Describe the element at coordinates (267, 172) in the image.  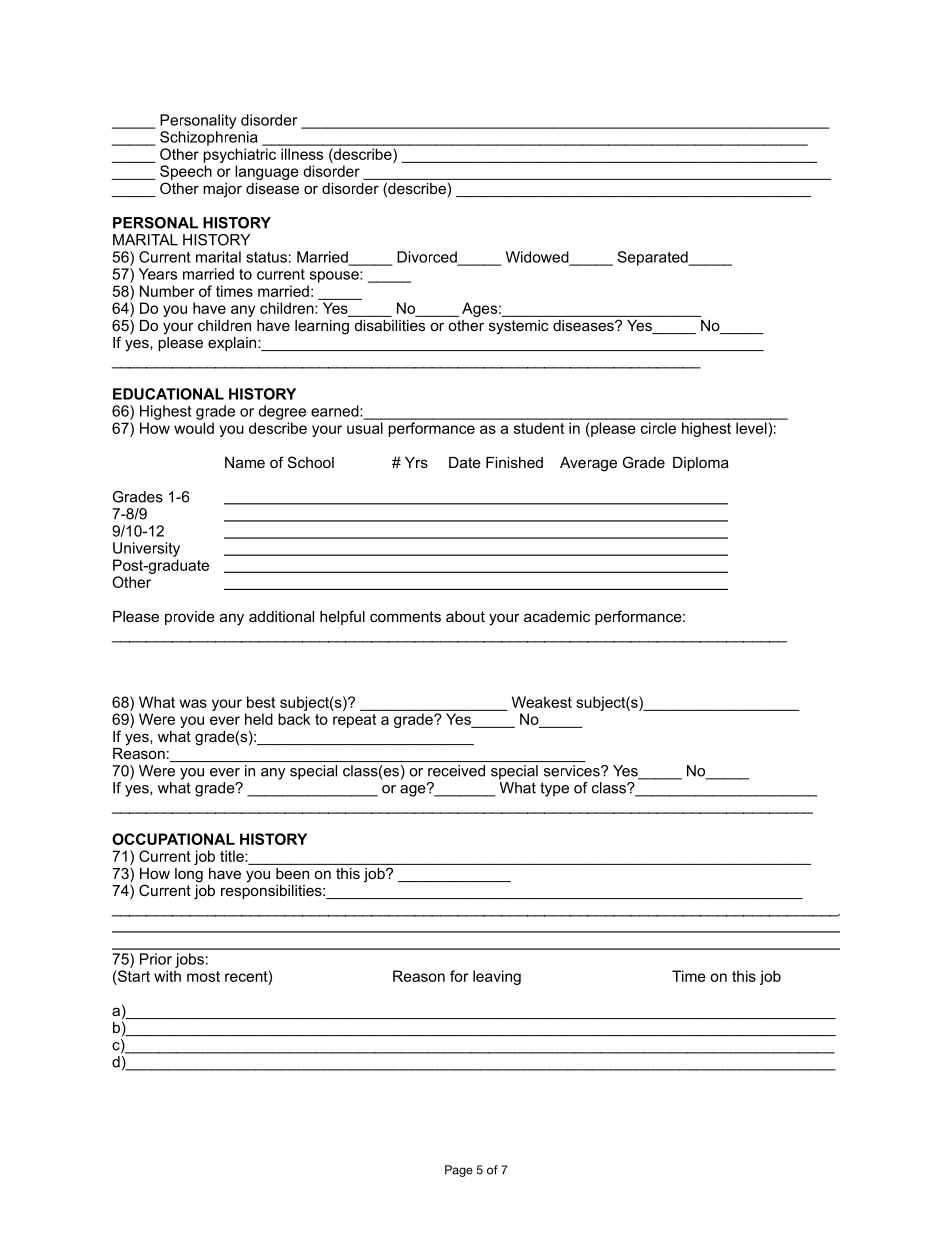
I see `language` at that location.
